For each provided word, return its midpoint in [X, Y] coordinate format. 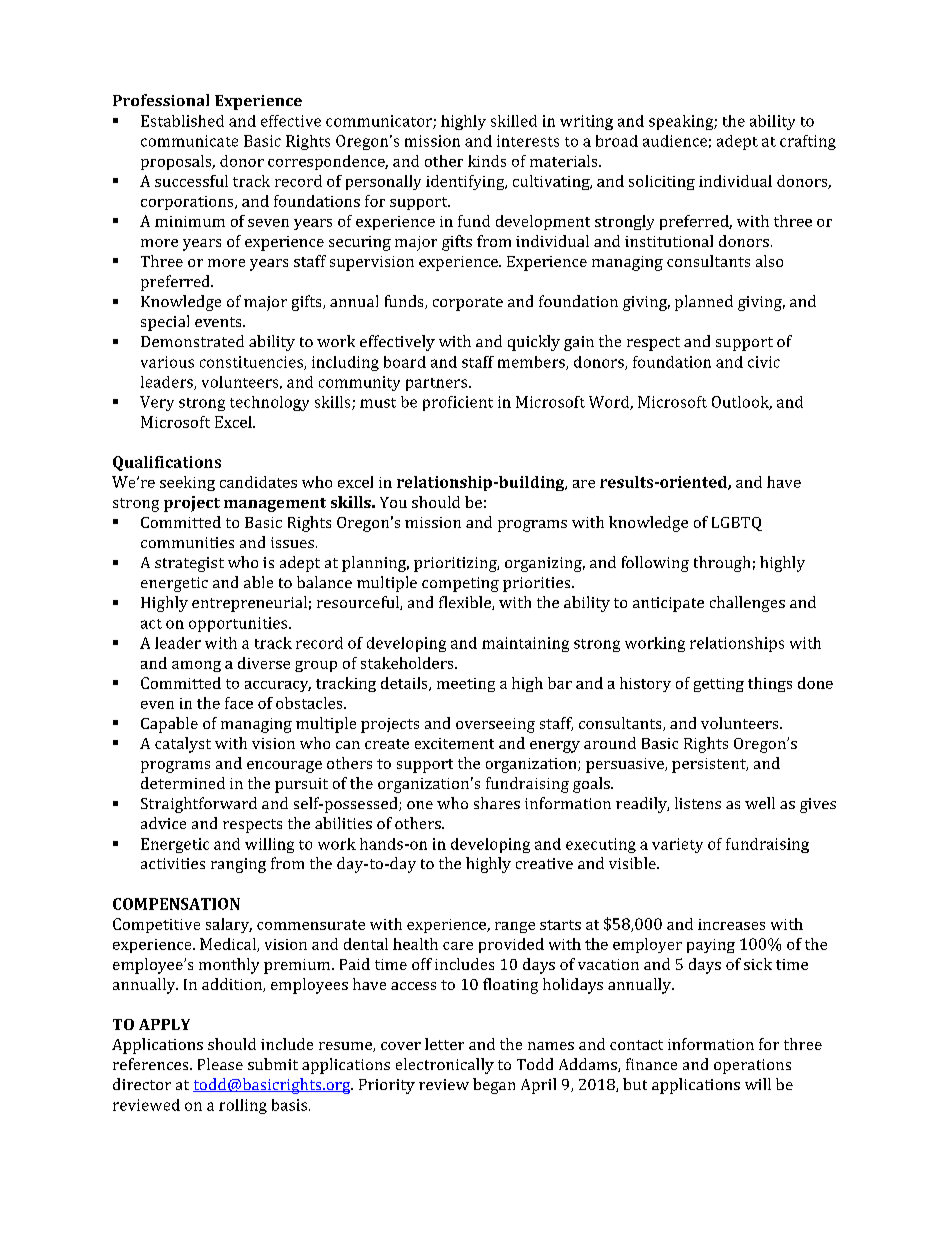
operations [752, 1066]
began [494, 1086]
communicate [189, 141]
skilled [514, 121]
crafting [808, 142]
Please [220, 1064]
